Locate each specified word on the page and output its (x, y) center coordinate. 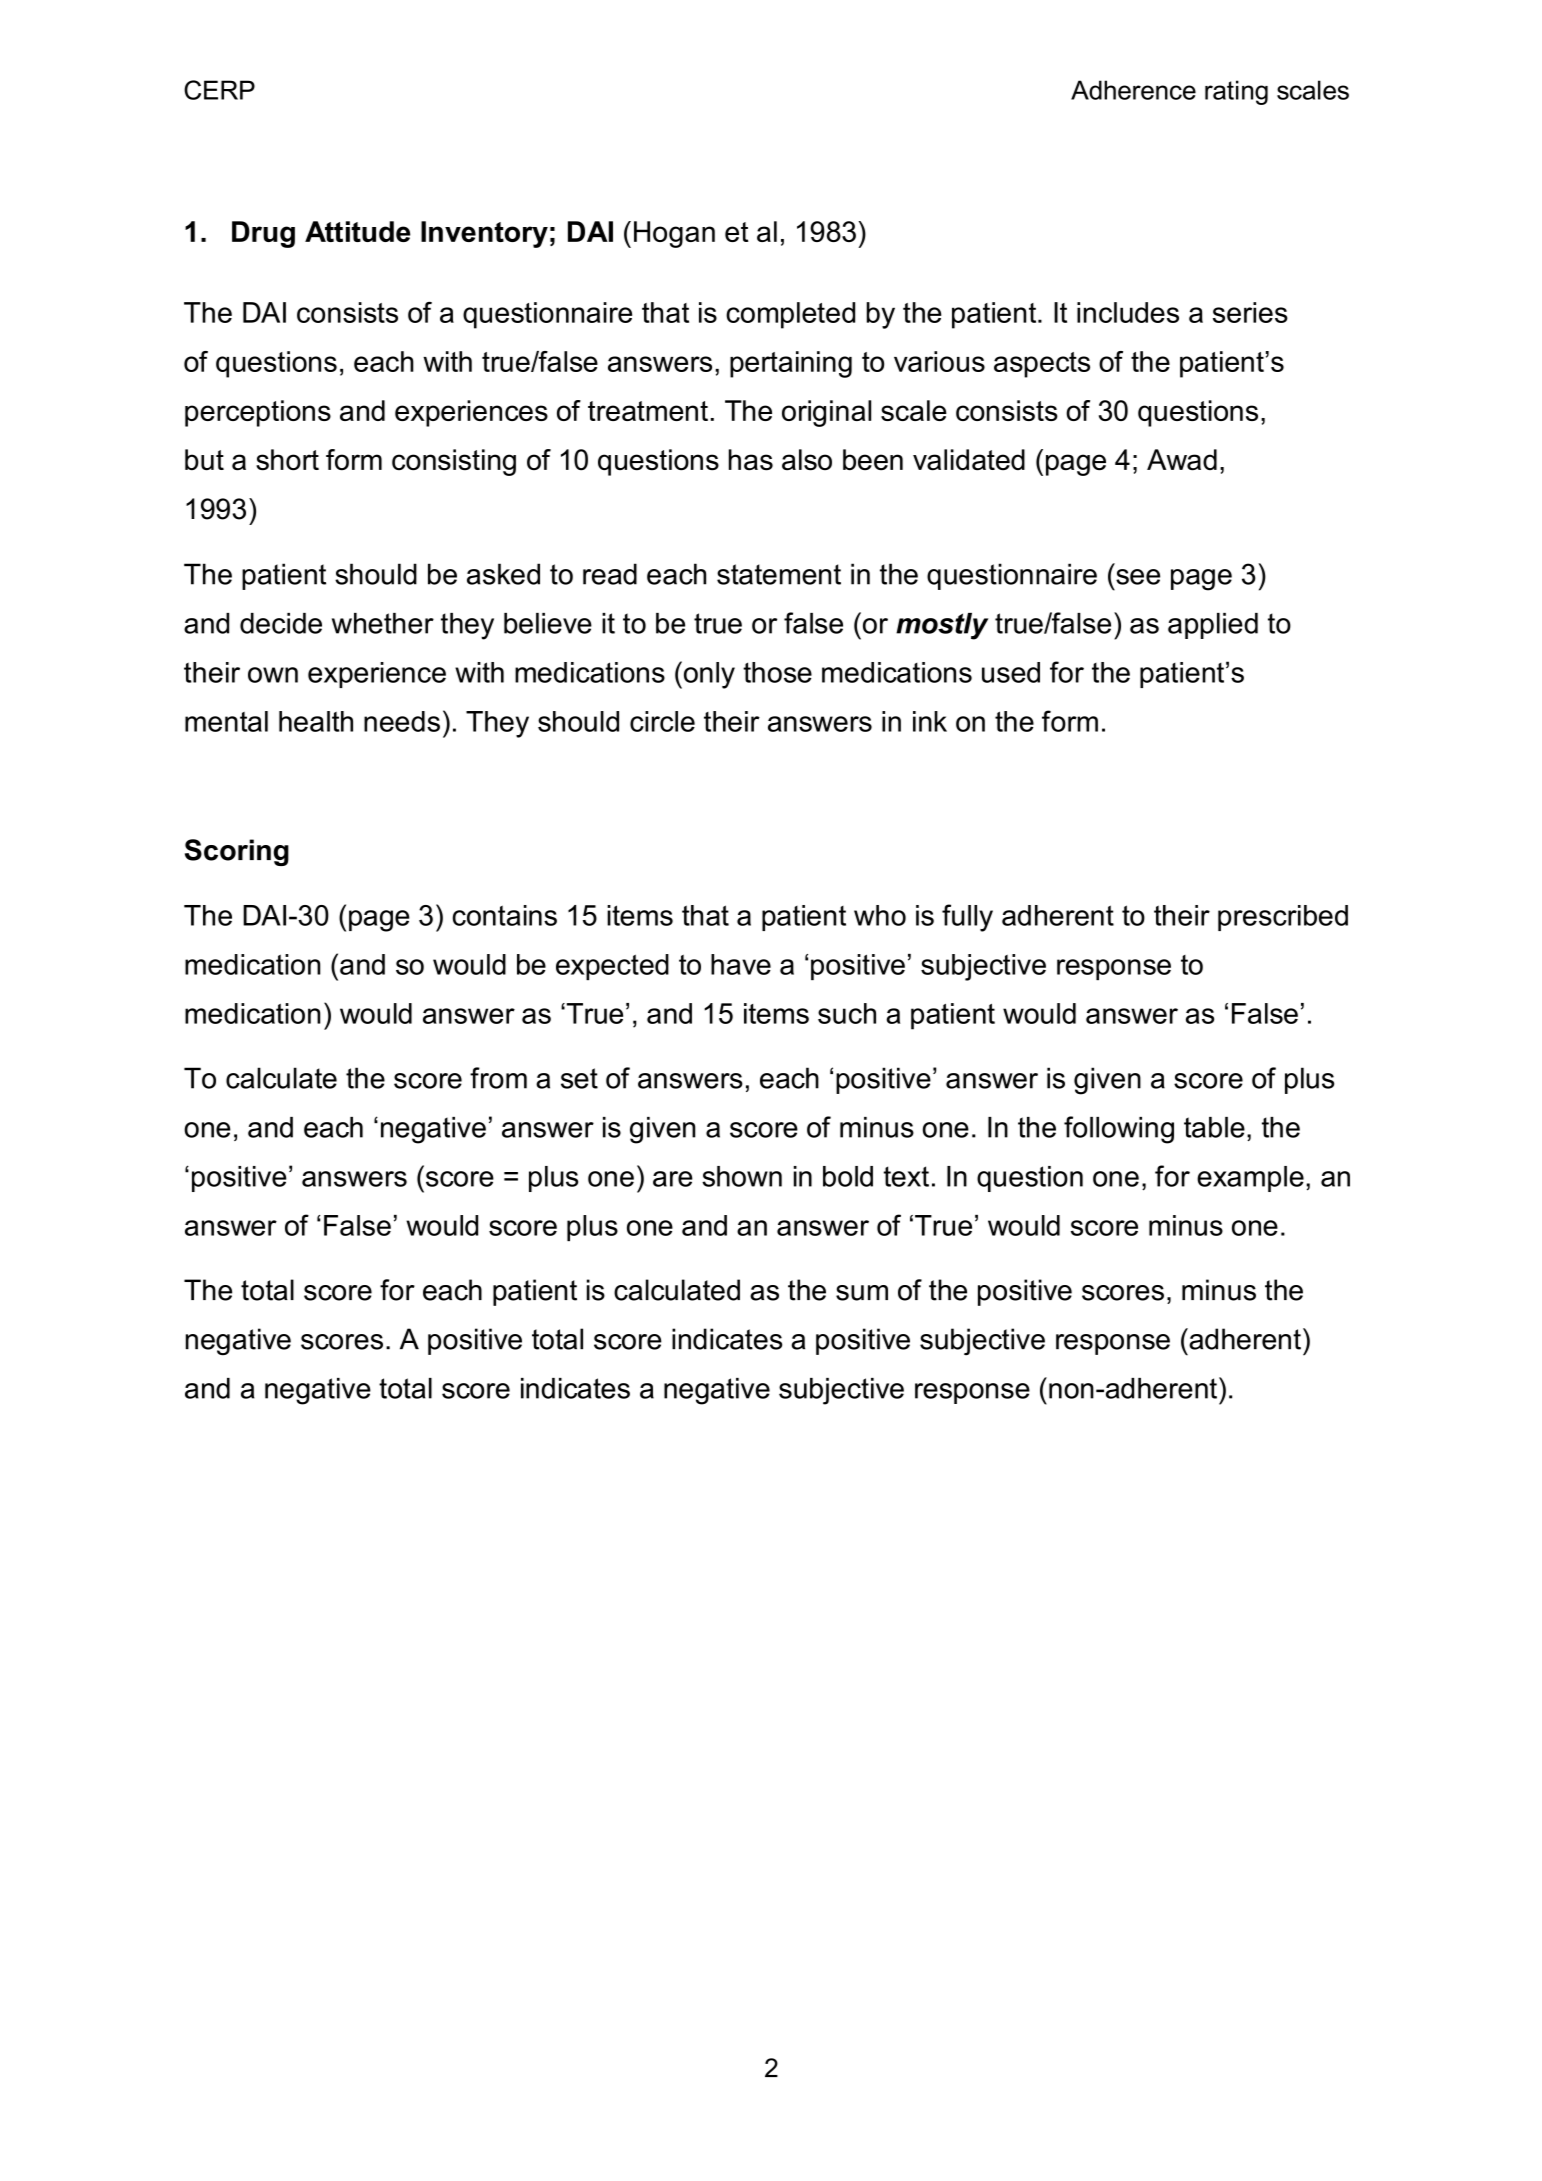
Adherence (1133, 90)
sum (862, 1293)
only (708, 675)
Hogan (674, 234)
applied (1213, 626)
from (498, 1078)
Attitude (357, 231)
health (316, 721)
